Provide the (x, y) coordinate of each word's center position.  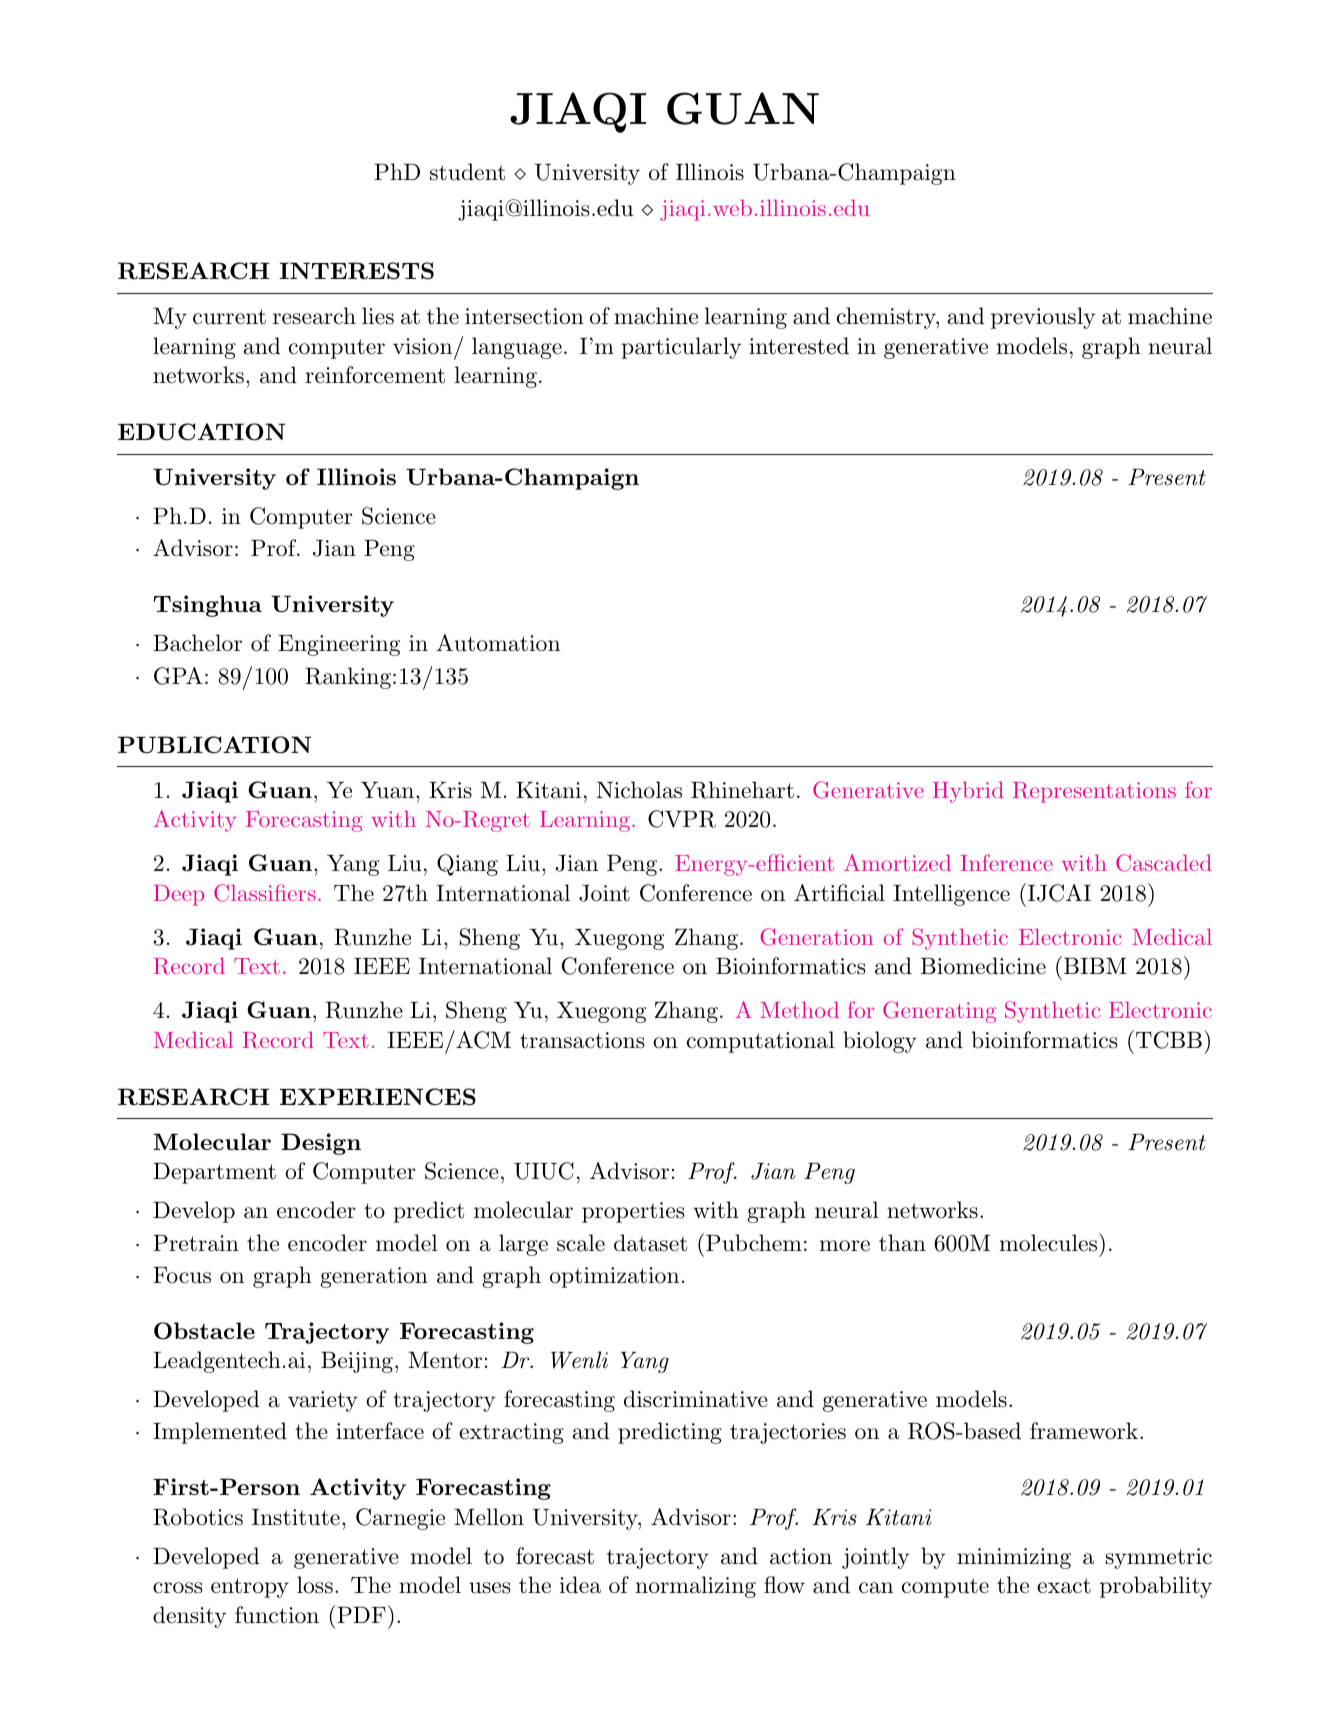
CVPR (682, 819)
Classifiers (265, 893)
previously (1043, 318)
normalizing (696, 1587)
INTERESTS (356, 271)
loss (315, 1585)
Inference (1006, 862)
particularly (681, 348)
